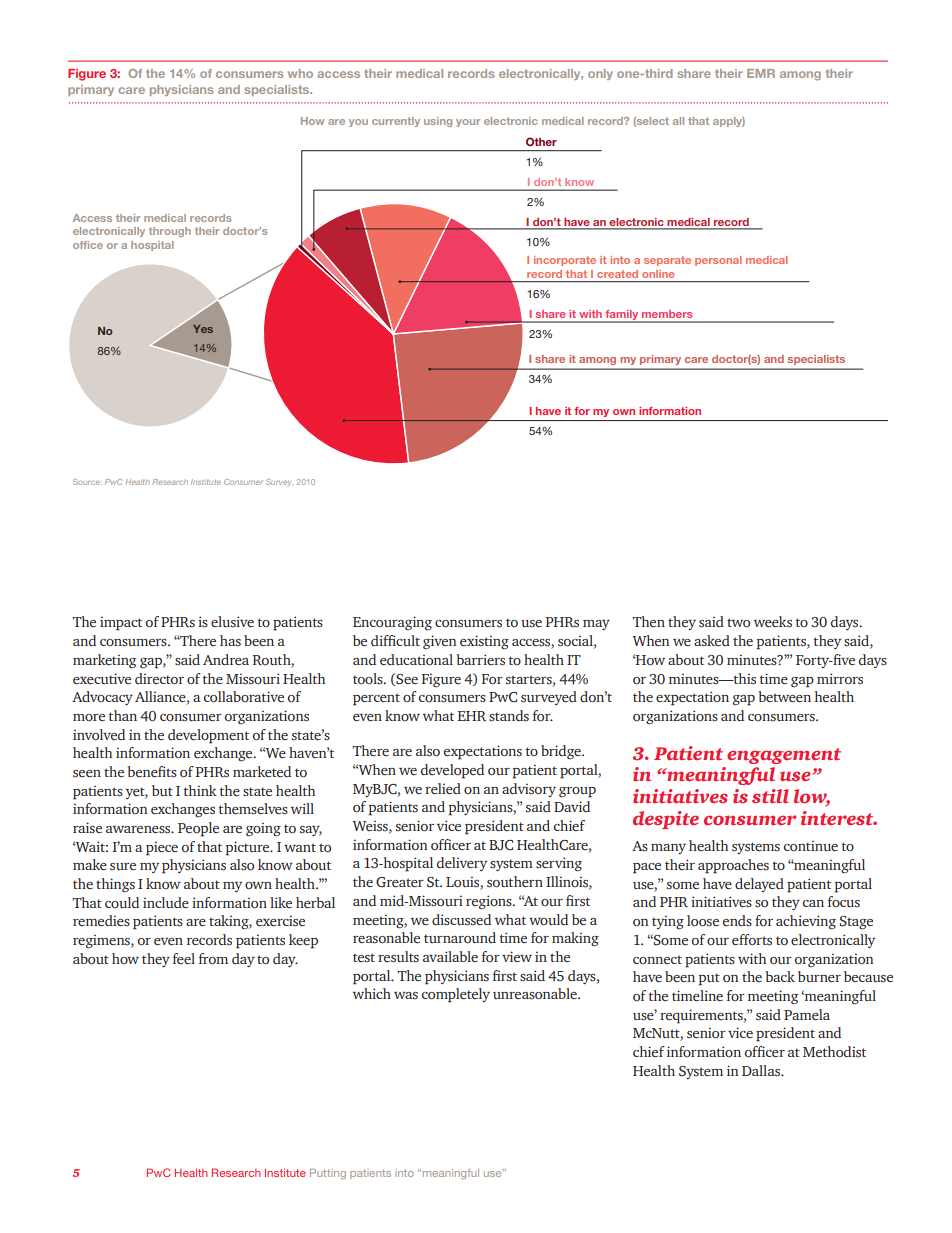 Image resolution: width=952 pixels, height=1233 pixels. What do you see at coordinates (328, 1174) in the page?
I see `Putting` at bounding box center [328, 1174].
